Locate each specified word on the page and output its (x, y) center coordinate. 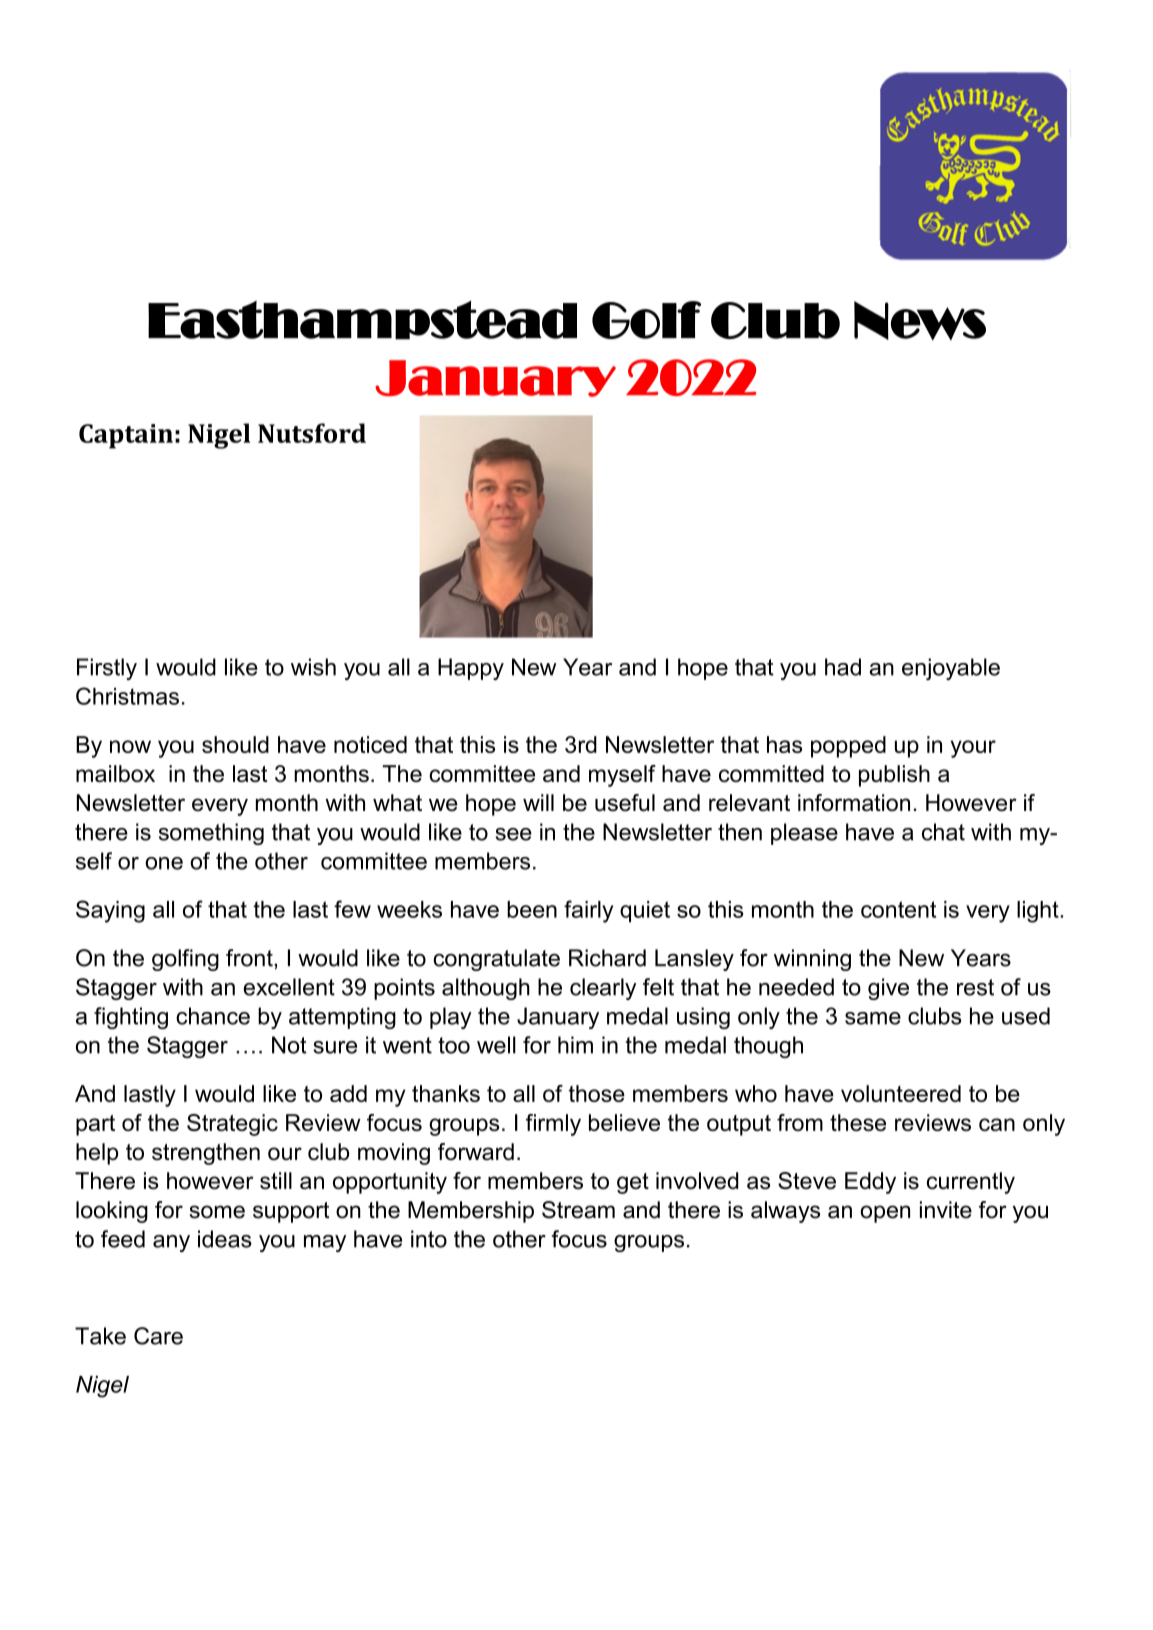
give (888, 989)
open (885, 1214)
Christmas (127, 696)
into (429, 1239)
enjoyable (951, 669)
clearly (603, 989)
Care (158, 1336)
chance (213, 1016)
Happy (471, 669)
